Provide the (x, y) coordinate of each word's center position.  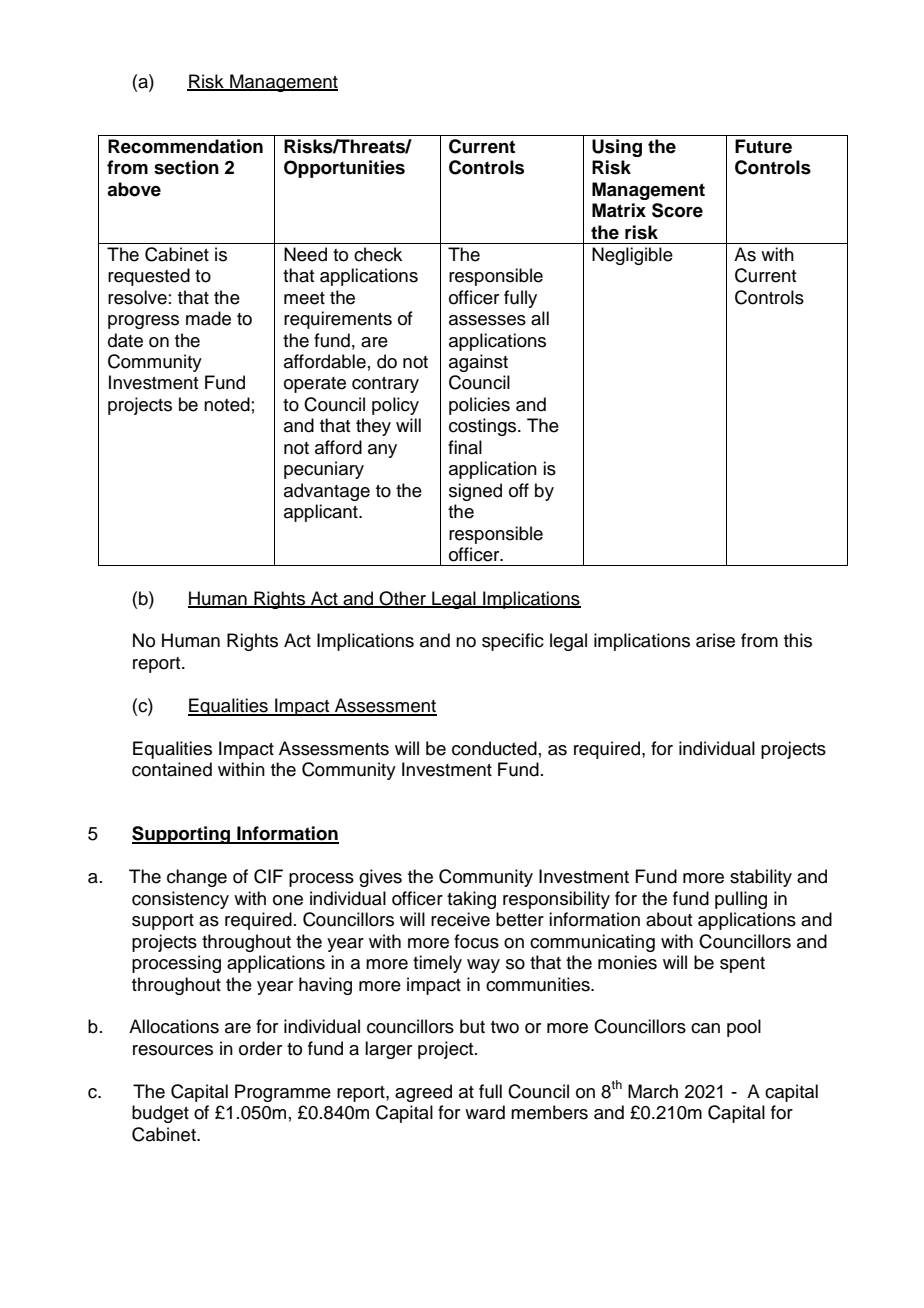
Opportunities (344, 169)
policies (479, 406)
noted (227, 404)
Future (763, 146)
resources (173, 1050)
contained (172, 769)
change (197, 878)
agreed (423, 1093)
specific (513, 642)
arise (715, 640)
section (186, 167)
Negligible (632, 256)
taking (471, 900)
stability (761, 878)
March (653, 1091)
